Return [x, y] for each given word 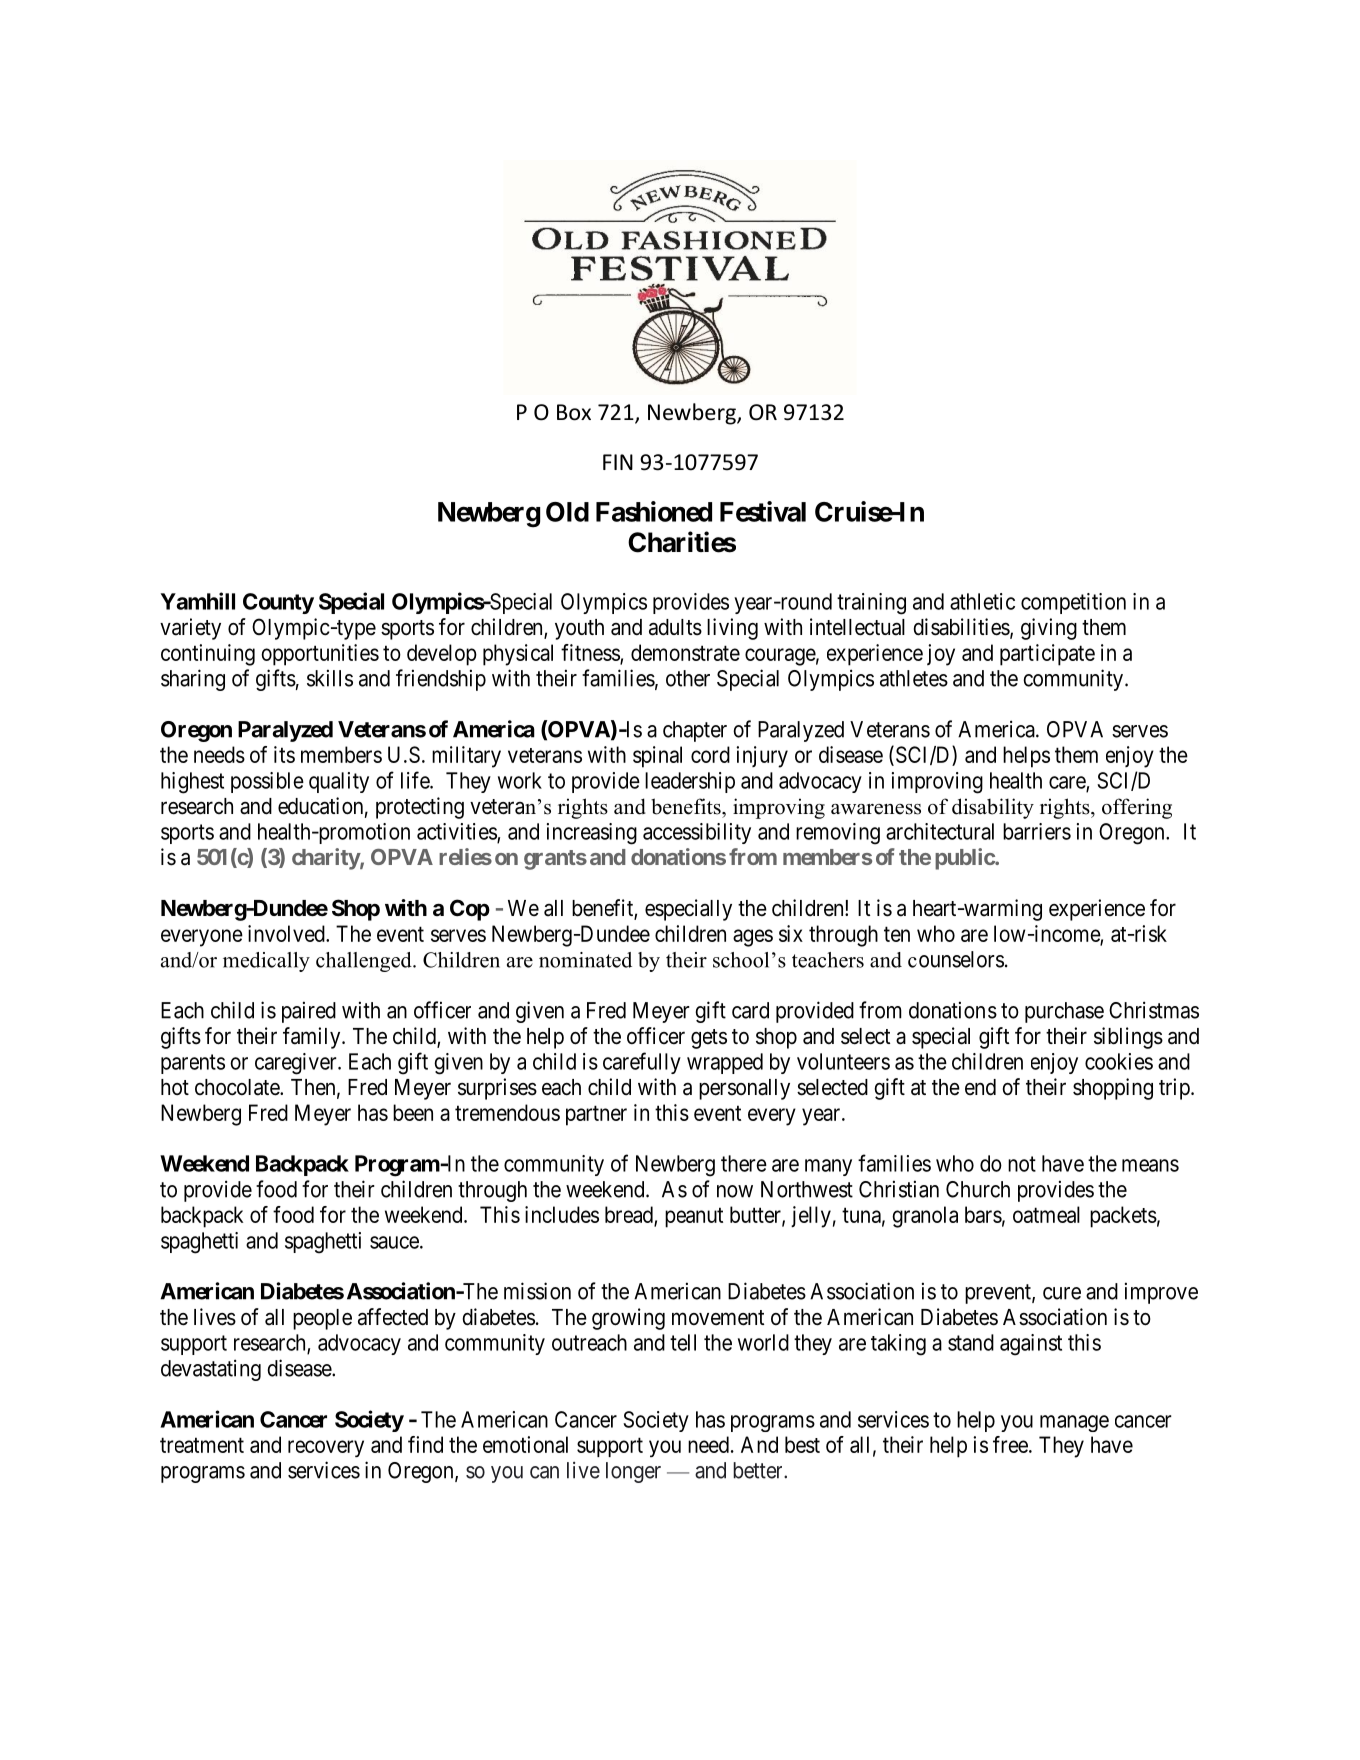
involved [287, 933]
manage [1074, 1423]
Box [574, 412]
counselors [956, 959]
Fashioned [654, 511]
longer [633, 1472]
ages [753, 938]
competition [1073, 603]
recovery [326, 1448]
